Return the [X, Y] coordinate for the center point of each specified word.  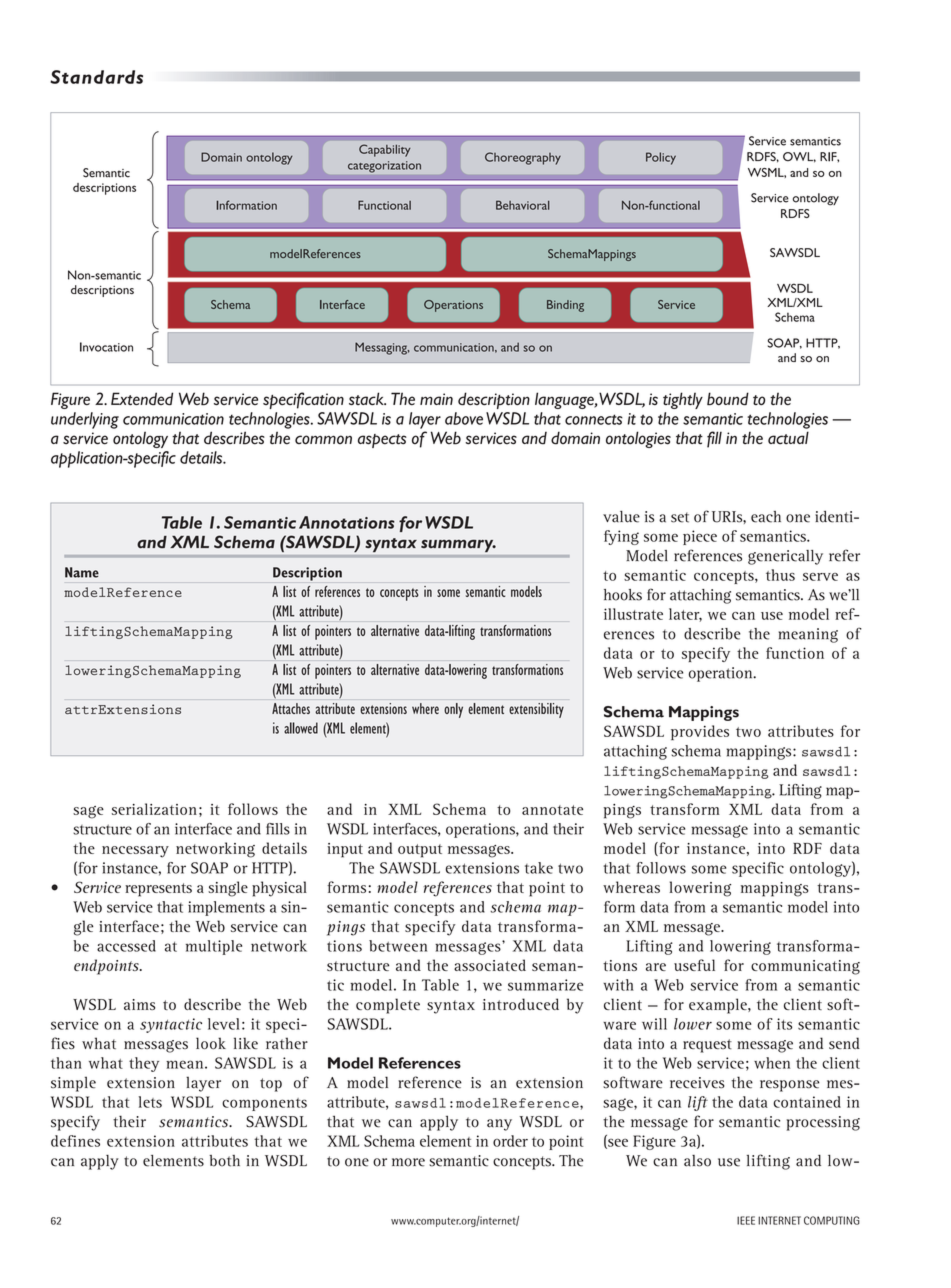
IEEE [746, 1220]
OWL [799, 157]
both [224, 1161]
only [453, 710]
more [408, 1162]
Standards [96, 77]
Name [82, 572]
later [685, 615]
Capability [385, 150]
